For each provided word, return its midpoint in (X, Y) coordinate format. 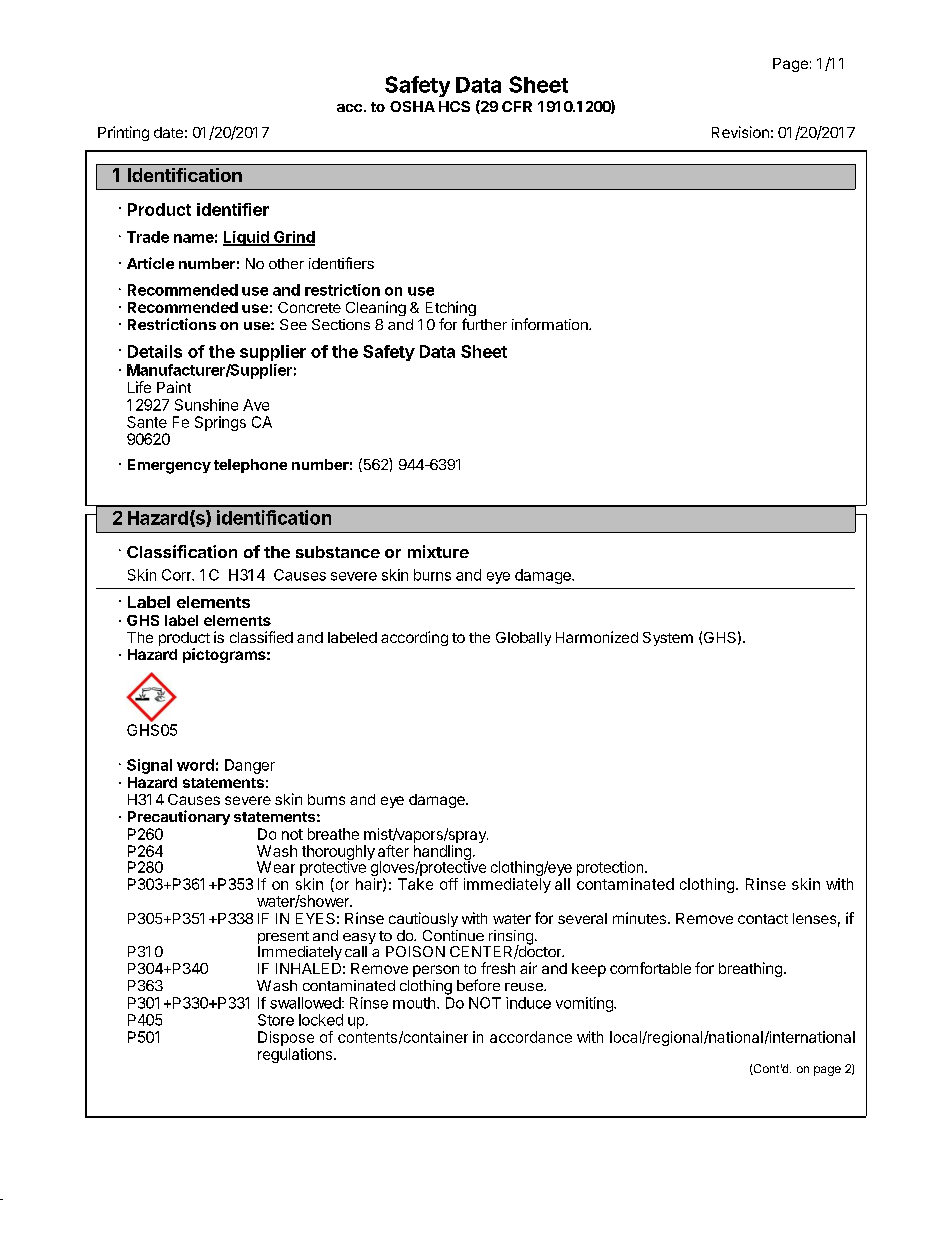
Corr (178, 575)
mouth (414, 1003)
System (668, 639)
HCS (454, 106)
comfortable (650, 968)
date (168, 132)
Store (276, 1020)
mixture (438, 551)
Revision (740, 132)
